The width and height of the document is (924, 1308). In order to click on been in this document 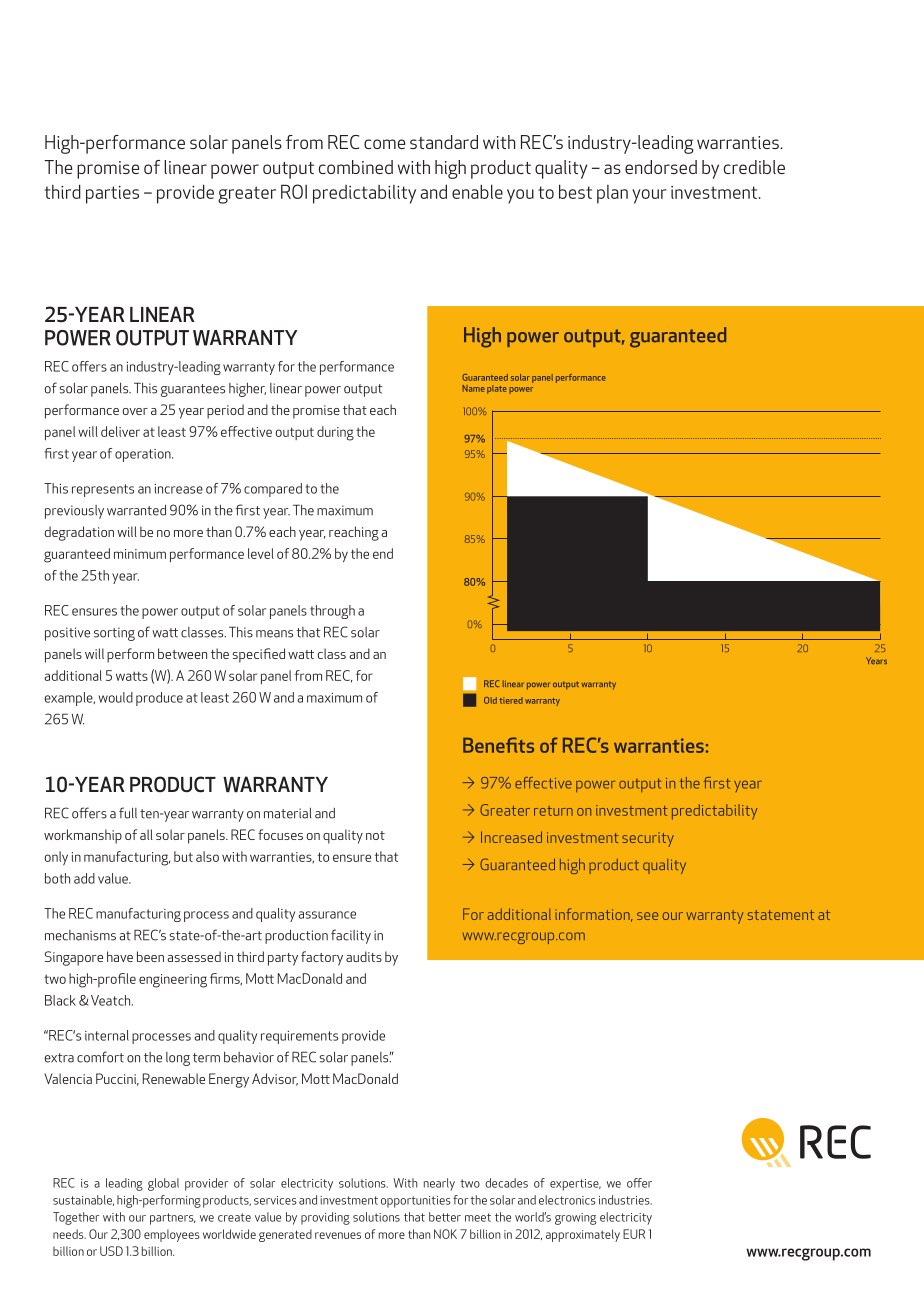, I will do `click(150, 956)`.
